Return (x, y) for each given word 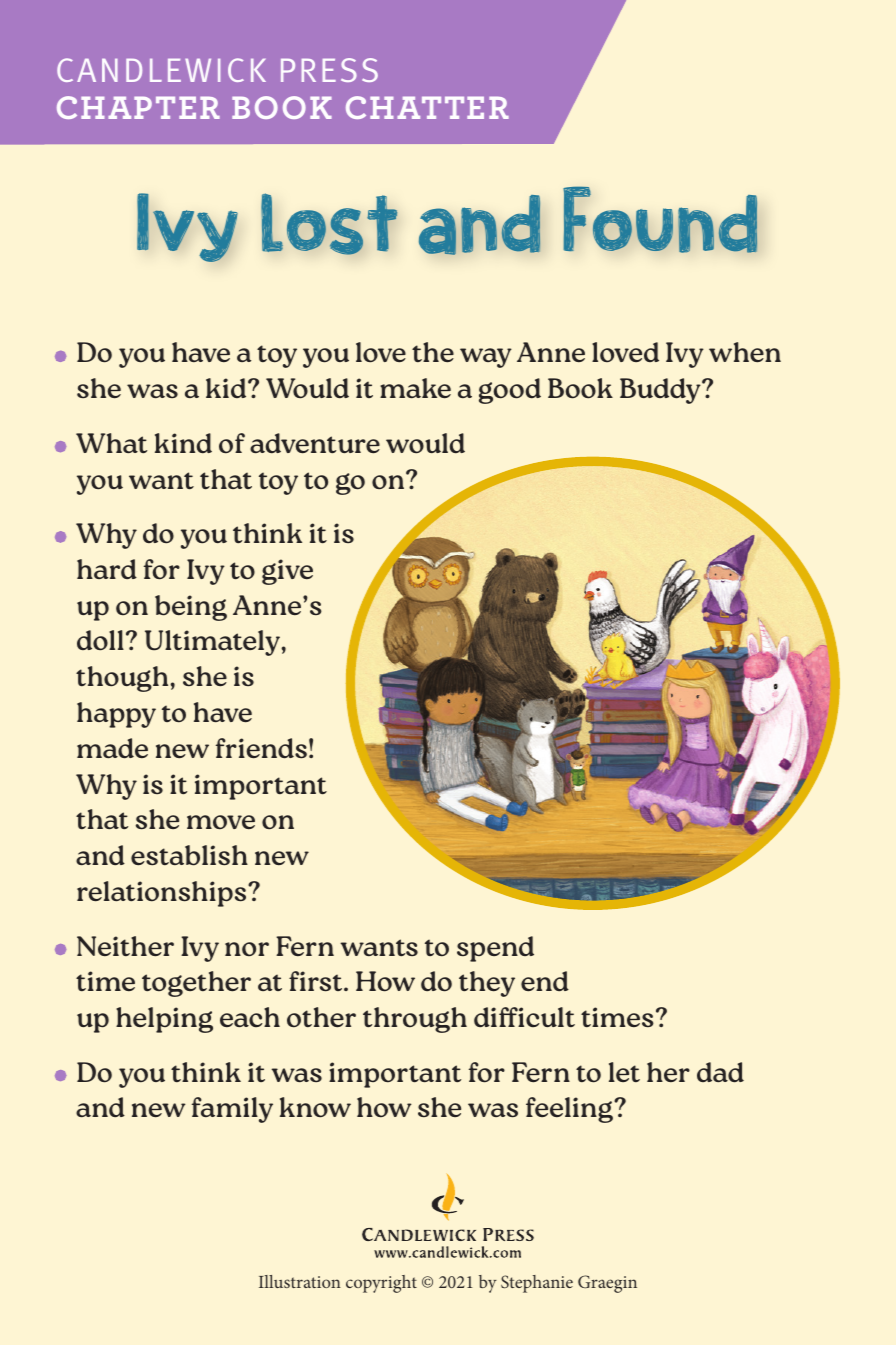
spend (495, 949)
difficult (524, 1017)
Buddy (661, 391)
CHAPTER (138, 107)
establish (189, 855)
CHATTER (427, 107)
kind (183, 443)
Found (660, 219)
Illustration (300, 1281)
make (415, 388)
